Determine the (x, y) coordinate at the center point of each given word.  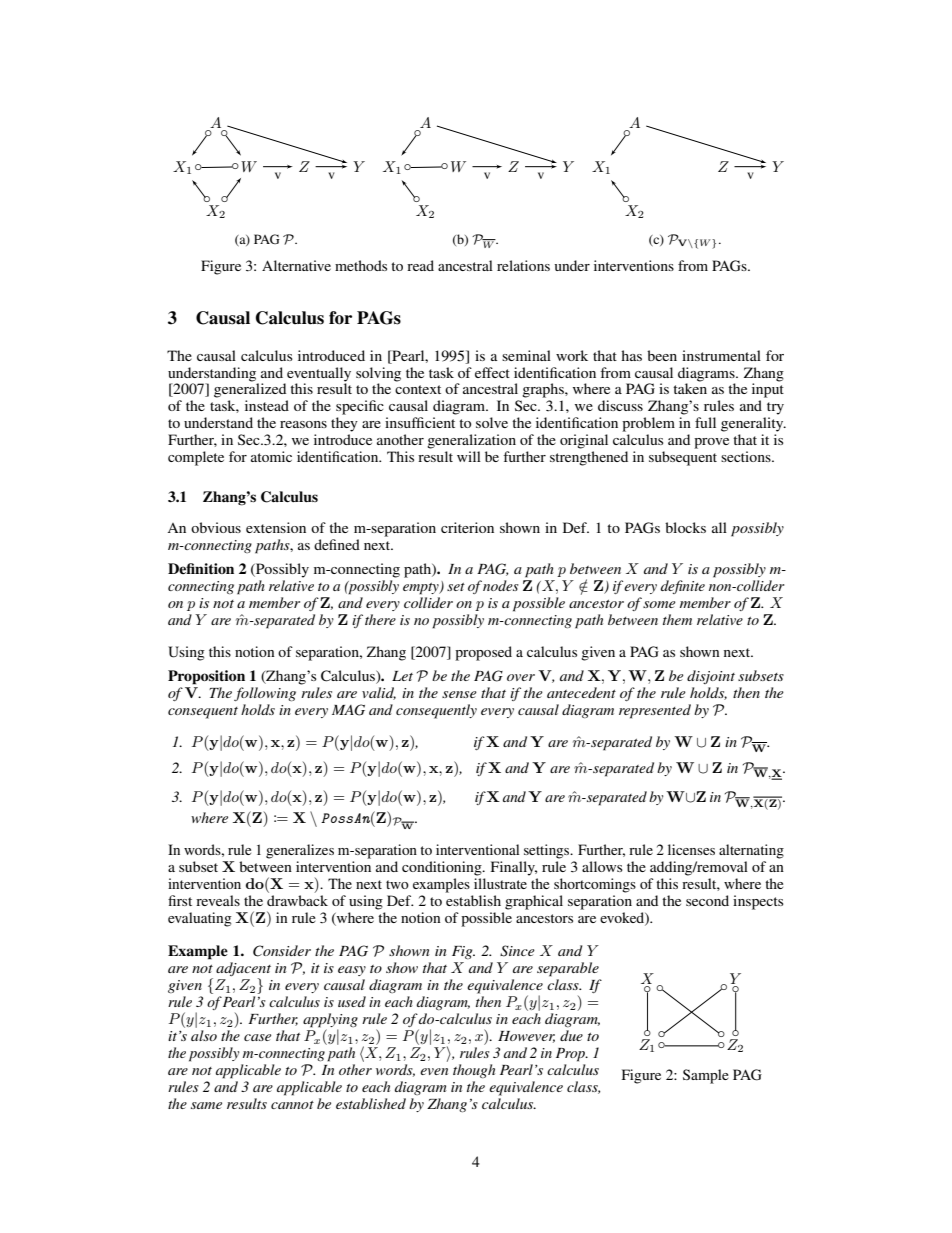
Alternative (296, 265)
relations (523, 265)
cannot (292, 1105)
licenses (691, 849)
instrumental (721, 355)
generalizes (300, 851)
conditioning (443, 868)
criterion (467, 527)
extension (276, 527)
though (474, 1071)
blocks (685, 527)
